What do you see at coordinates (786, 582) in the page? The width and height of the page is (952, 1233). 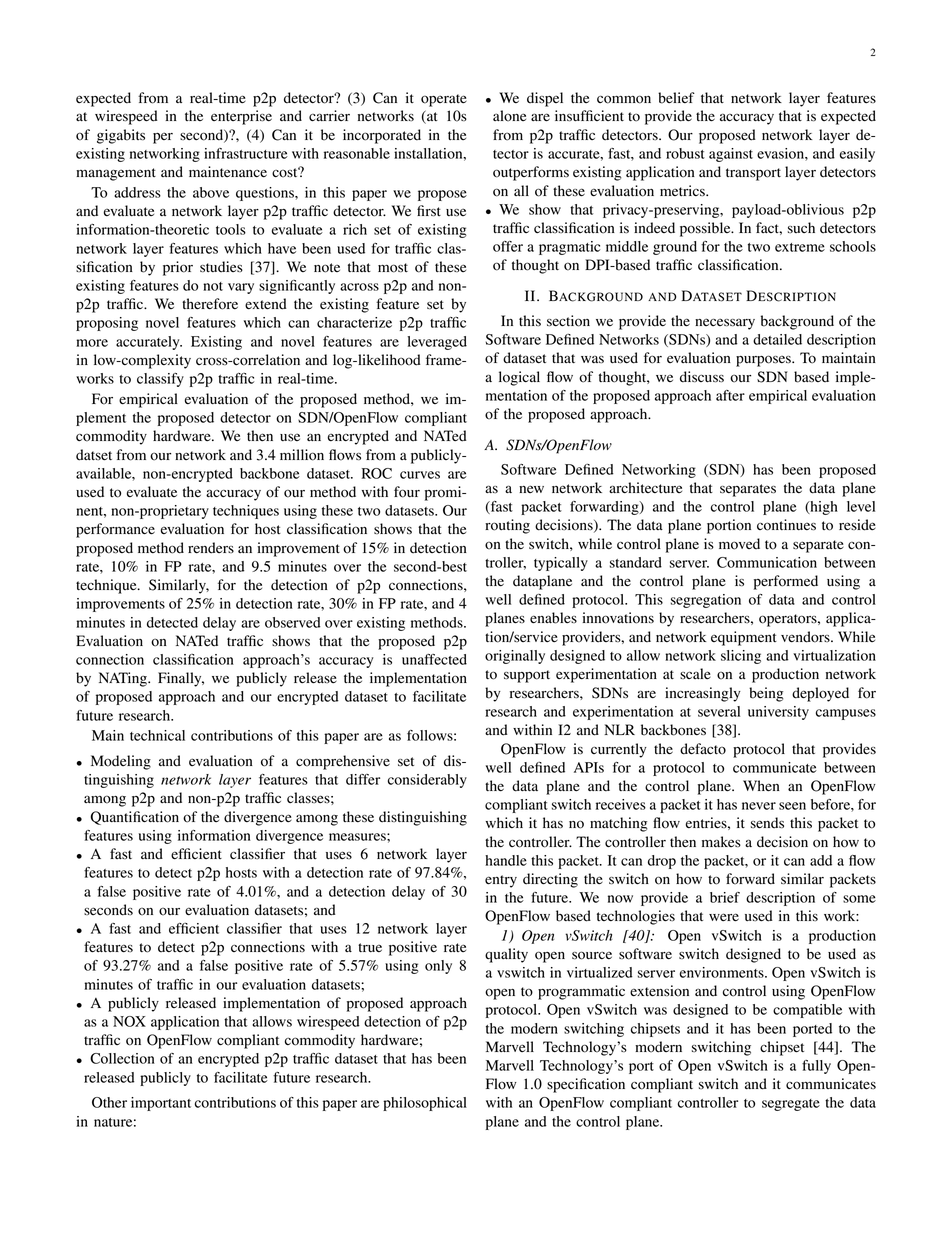 I see `performed` at bounding box center [786, 582].
